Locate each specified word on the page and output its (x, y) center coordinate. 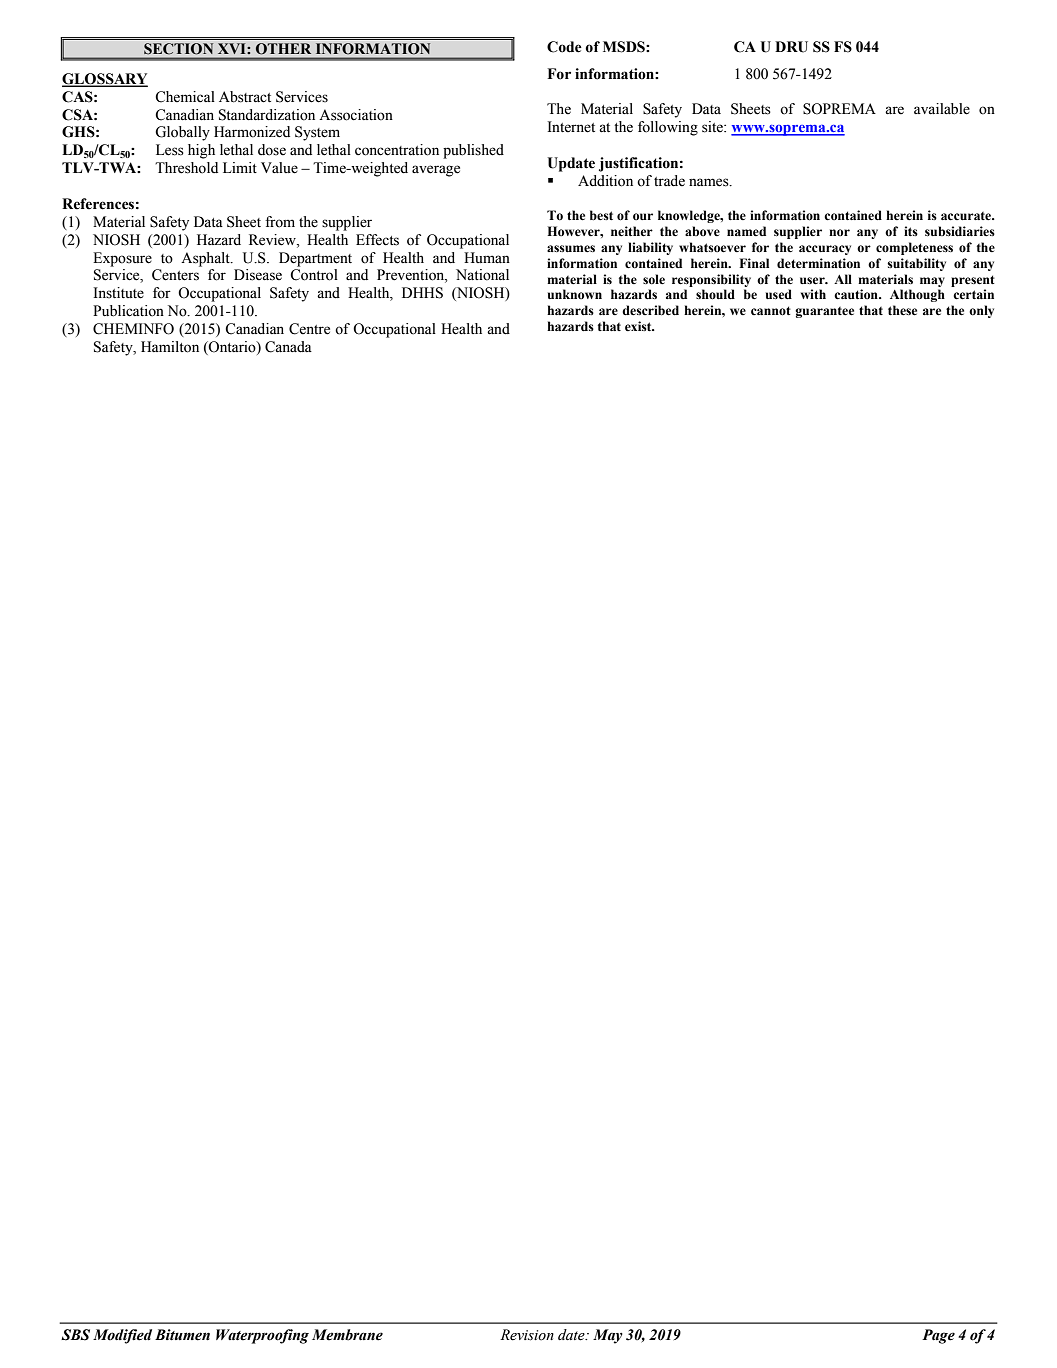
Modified (122, 1336)
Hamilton (170, 347)
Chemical (185, 97)
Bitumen (182, 1335)
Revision (527, 1335)
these (902, 310)
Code (564, 47)
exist (639, 326)
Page (938, 1336)
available (942, 109)
